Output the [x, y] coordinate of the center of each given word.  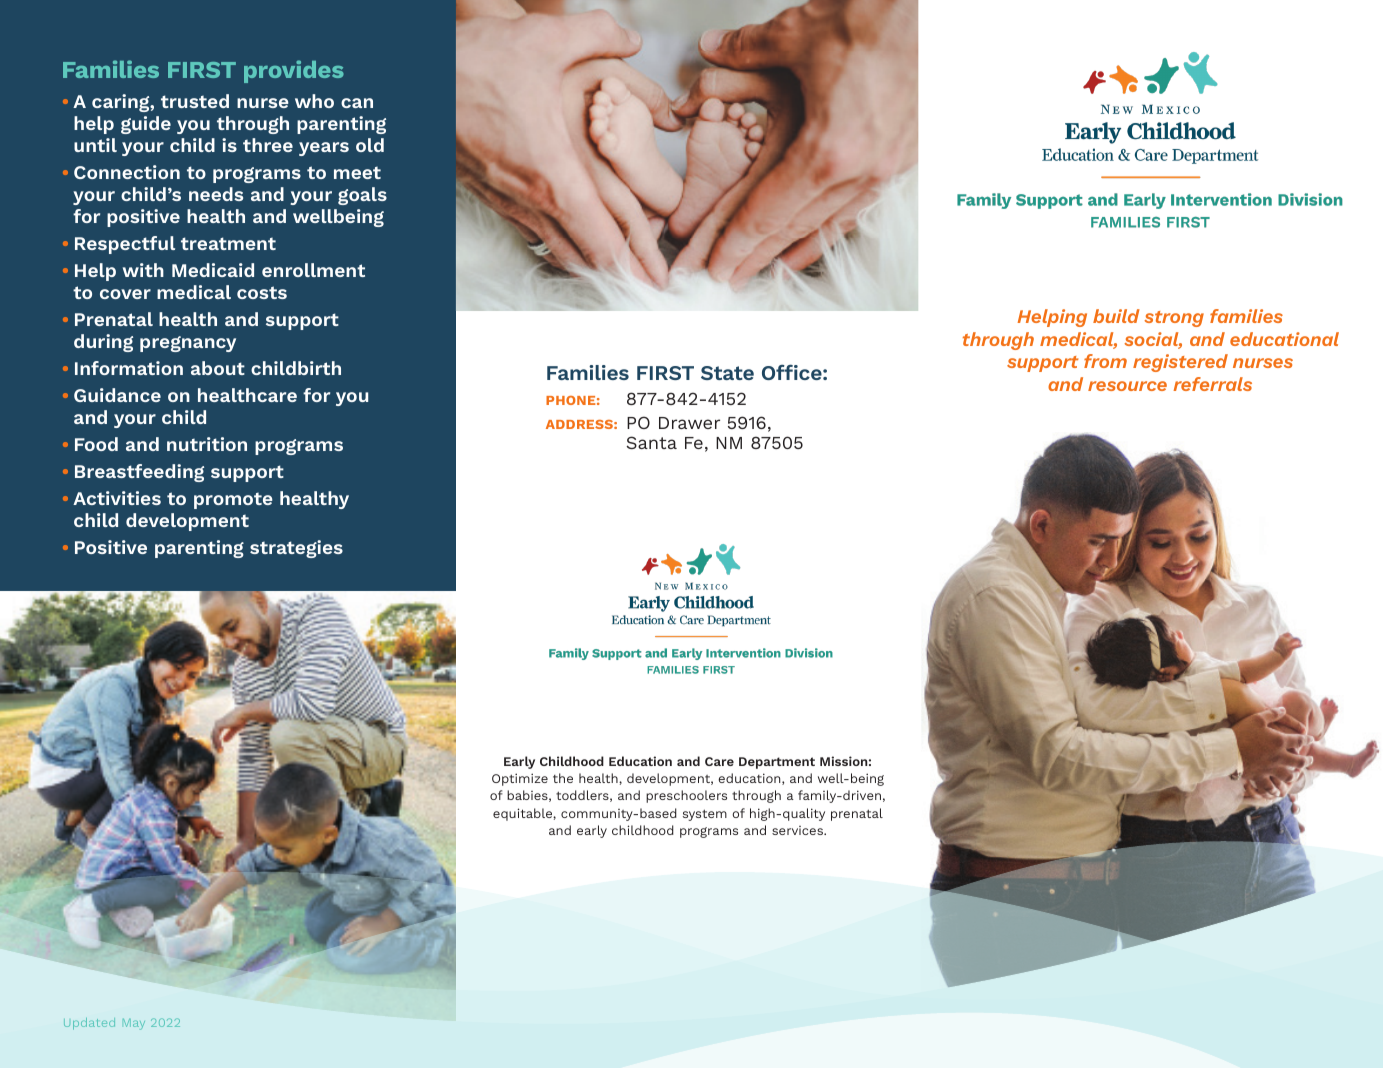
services [798, 830]
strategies [296, 549]
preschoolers [686, 796]
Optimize [520, 779]
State [727, 373]
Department [777, 763]
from [1105, 361]
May [134, 1024]
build [1116, 316]
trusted [195, 101]
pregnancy [188, 344]
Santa [651, 442]
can [357, 103]
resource [1127, 386]
